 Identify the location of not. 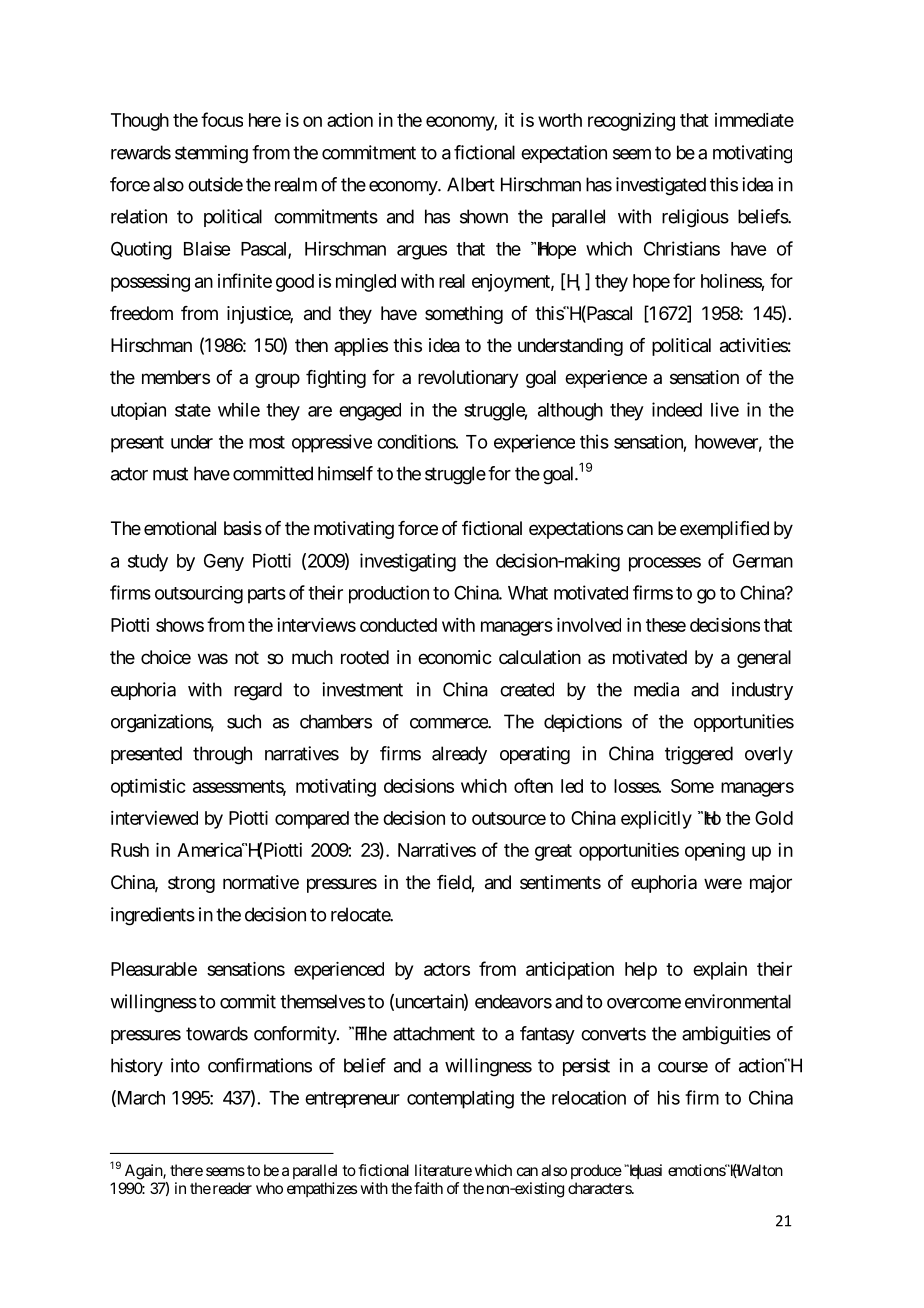
(247, 657).
